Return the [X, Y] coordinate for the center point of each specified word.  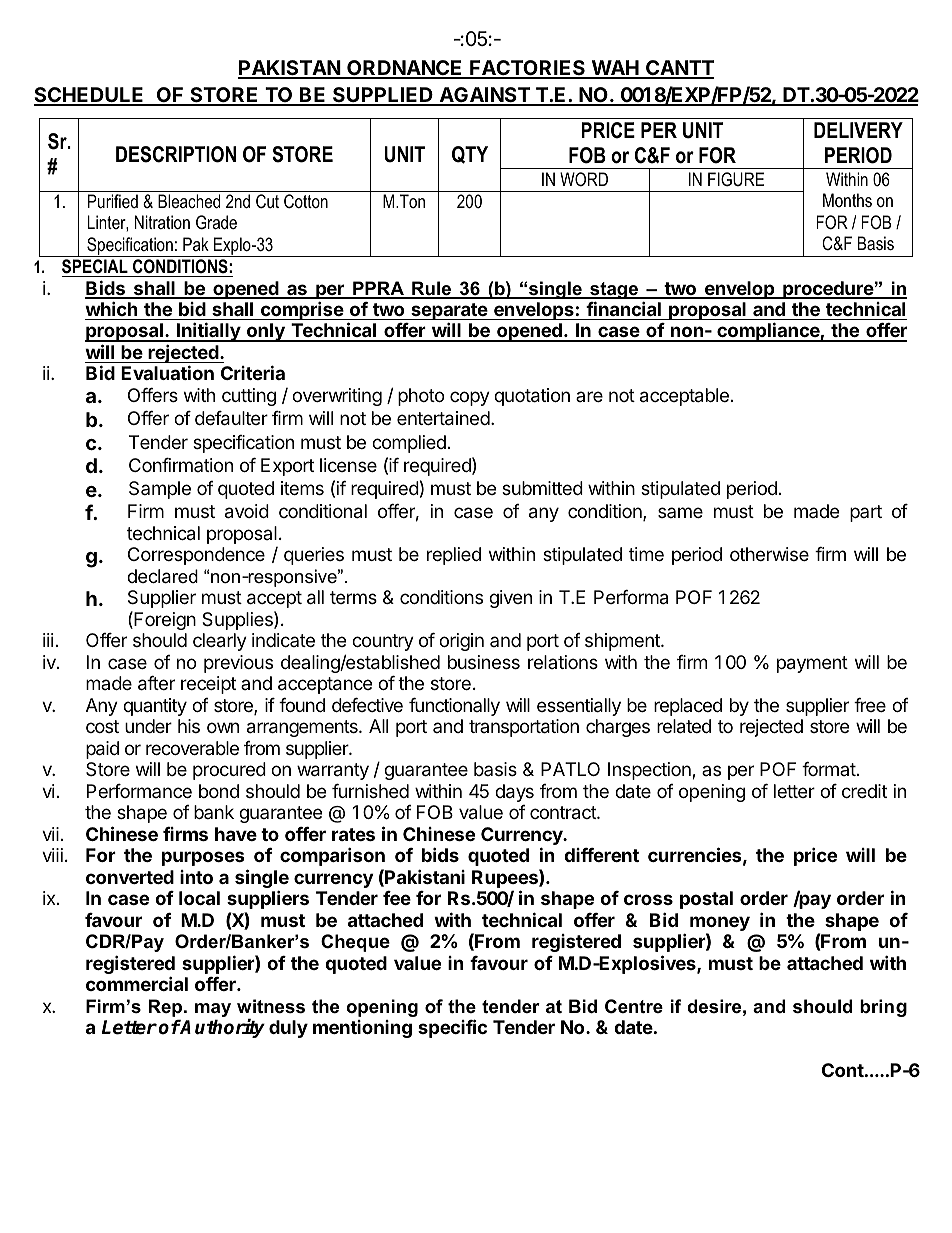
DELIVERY [858, 130]
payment [812, 664]
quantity [155, 707]
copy [470, 398]
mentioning [362, 1029]
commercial [137, 983]
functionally [454, 707]
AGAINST [484, 96]
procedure [828, 290]
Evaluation [167, 372]
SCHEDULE [90, 96]
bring [883, 1008]
